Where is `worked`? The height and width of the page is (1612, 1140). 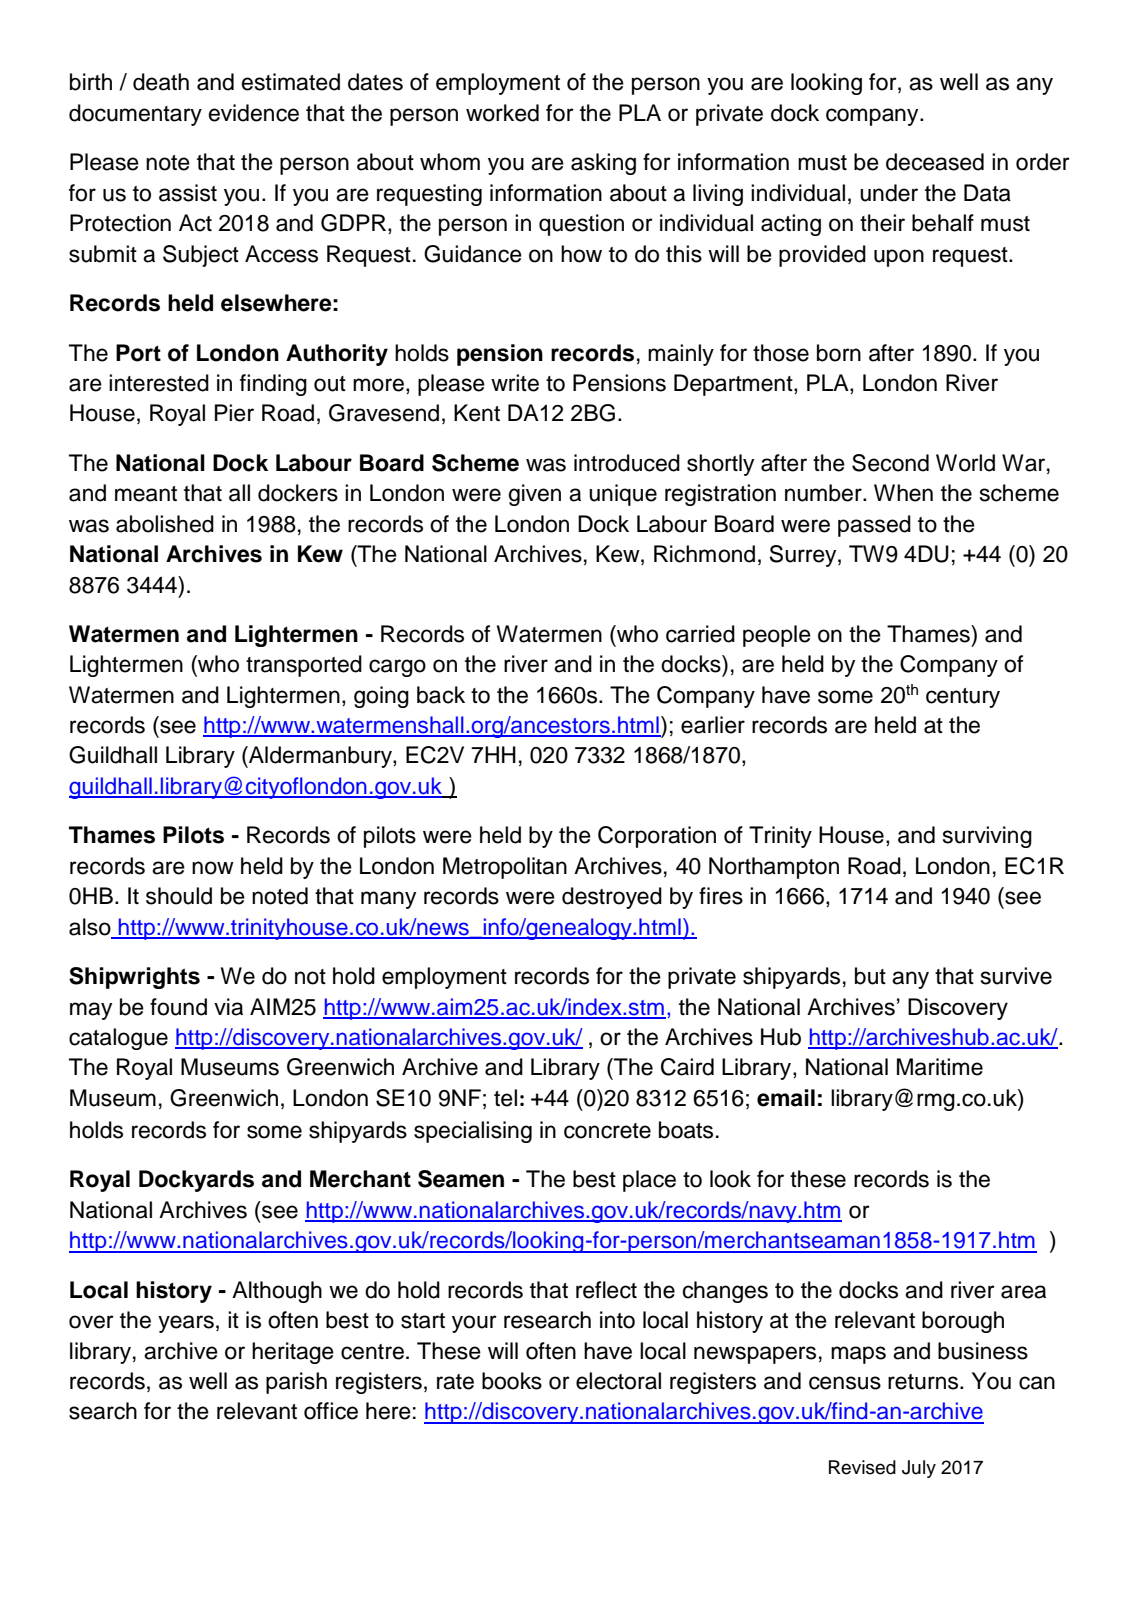
worked is located at coordinates (502, 113).
